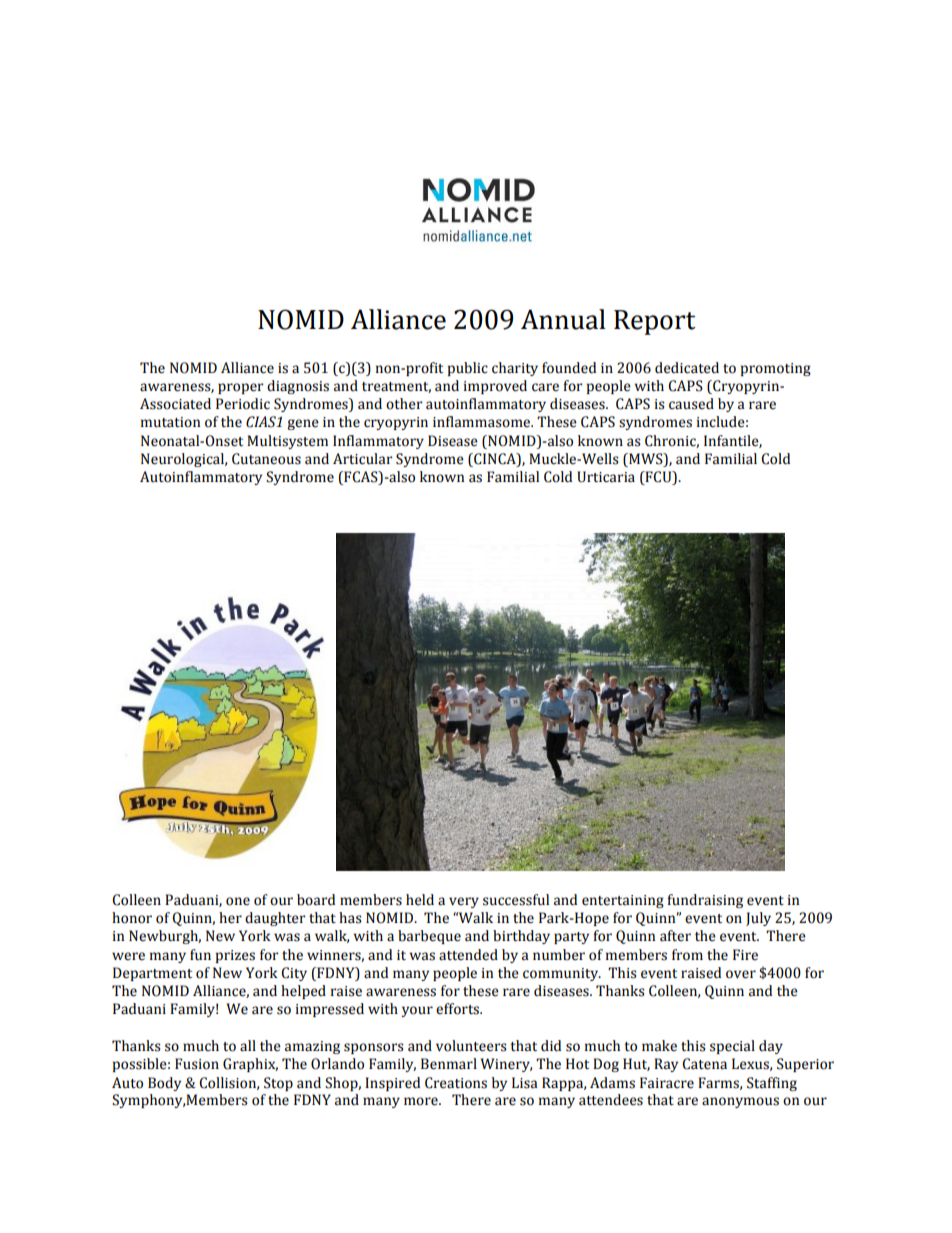 The image size is (952, 1233). What do you see at coordinates (687, 368) in the screenshot?
I see `dedicated` at bounding box center [687, 368].
